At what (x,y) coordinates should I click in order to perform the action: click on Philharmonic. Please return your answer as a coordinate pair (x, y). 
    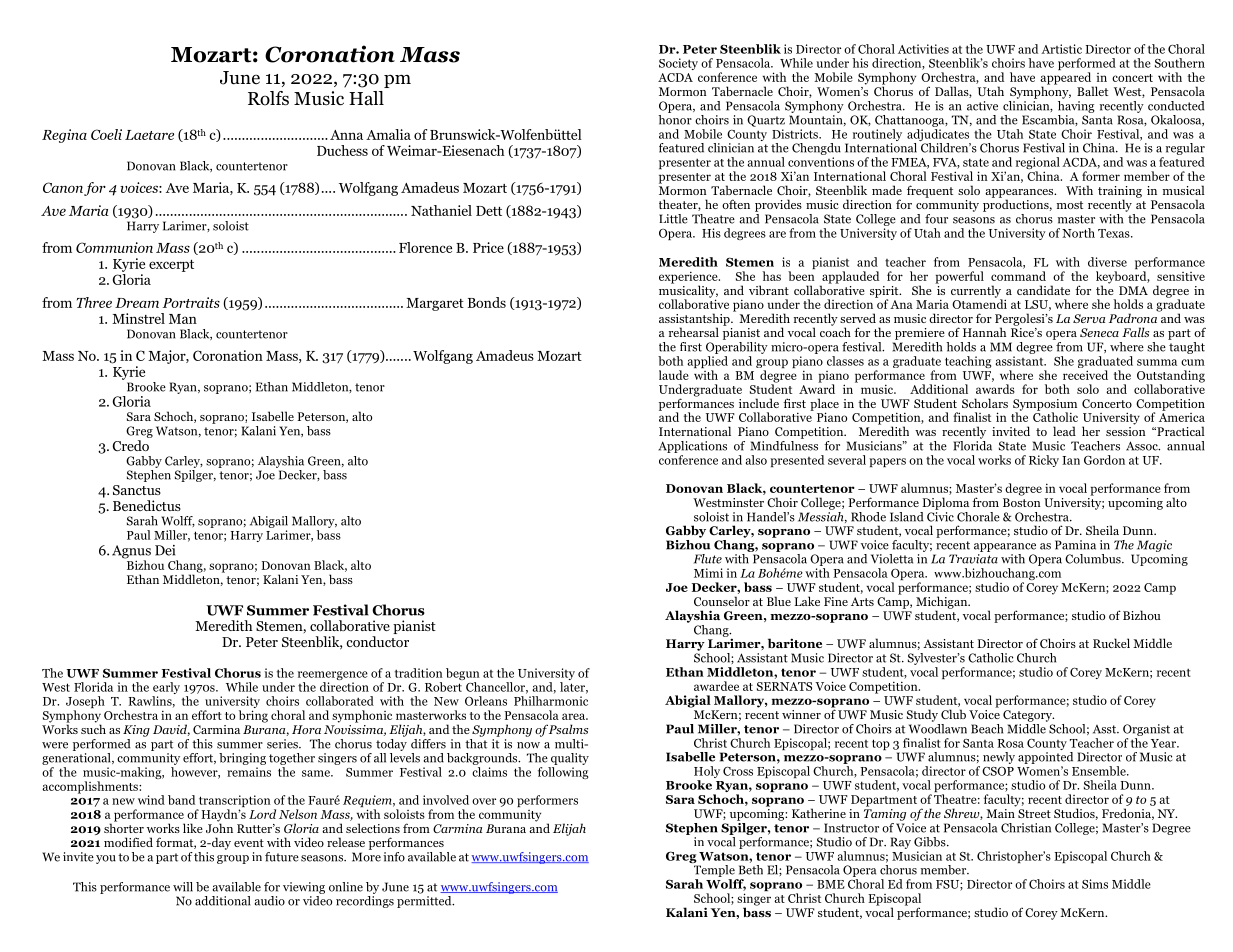
    Looking at the image, I should click on (551, 701).
